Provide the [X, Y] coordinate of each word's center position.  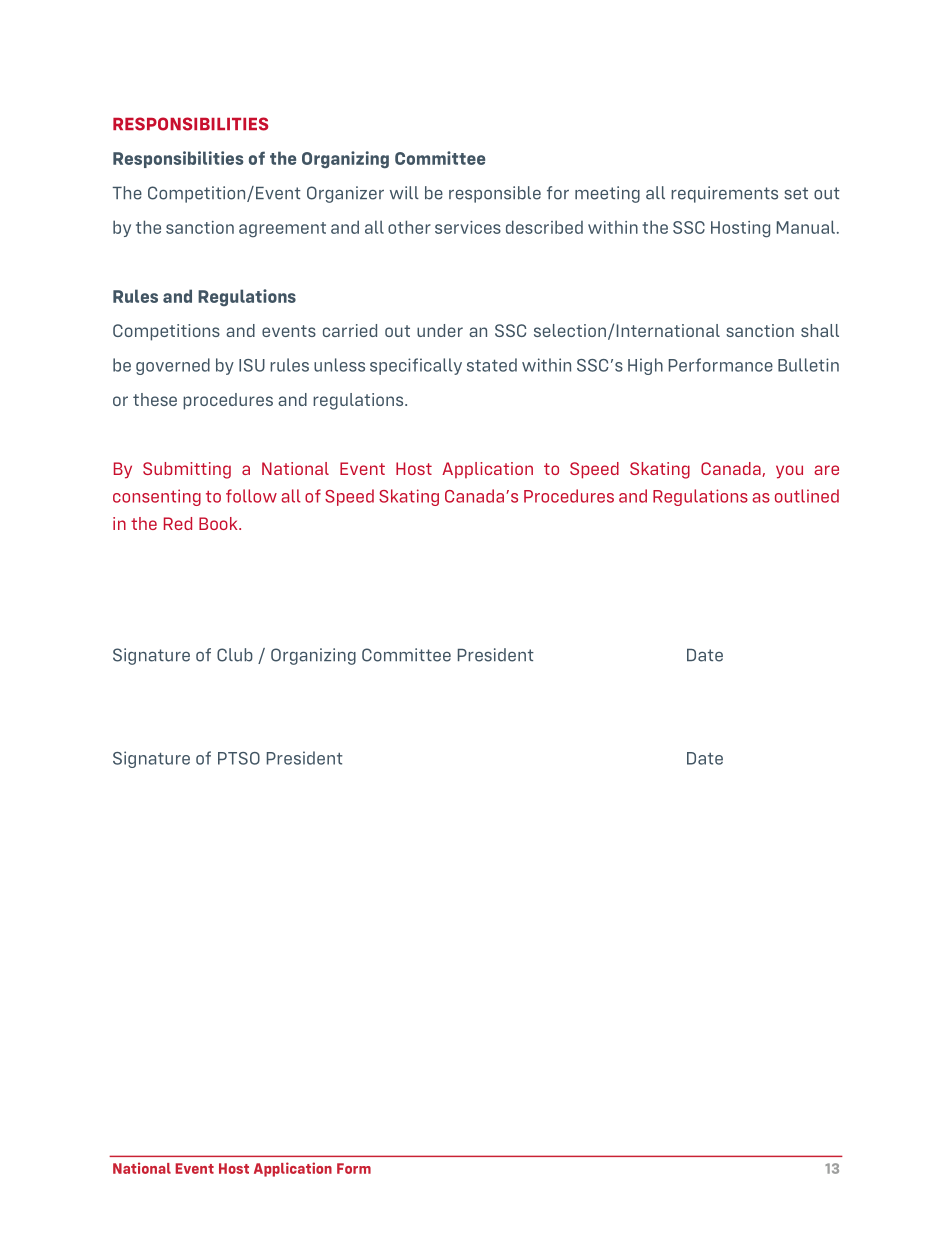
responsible [495, 194]
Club [235, 655]
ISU [252, 365]
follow [251, 496]
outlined [807, 496]
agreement [282, 230]
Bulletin [808, 365]
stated [492, 365]
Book [219, 523]
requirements [724, 194]
